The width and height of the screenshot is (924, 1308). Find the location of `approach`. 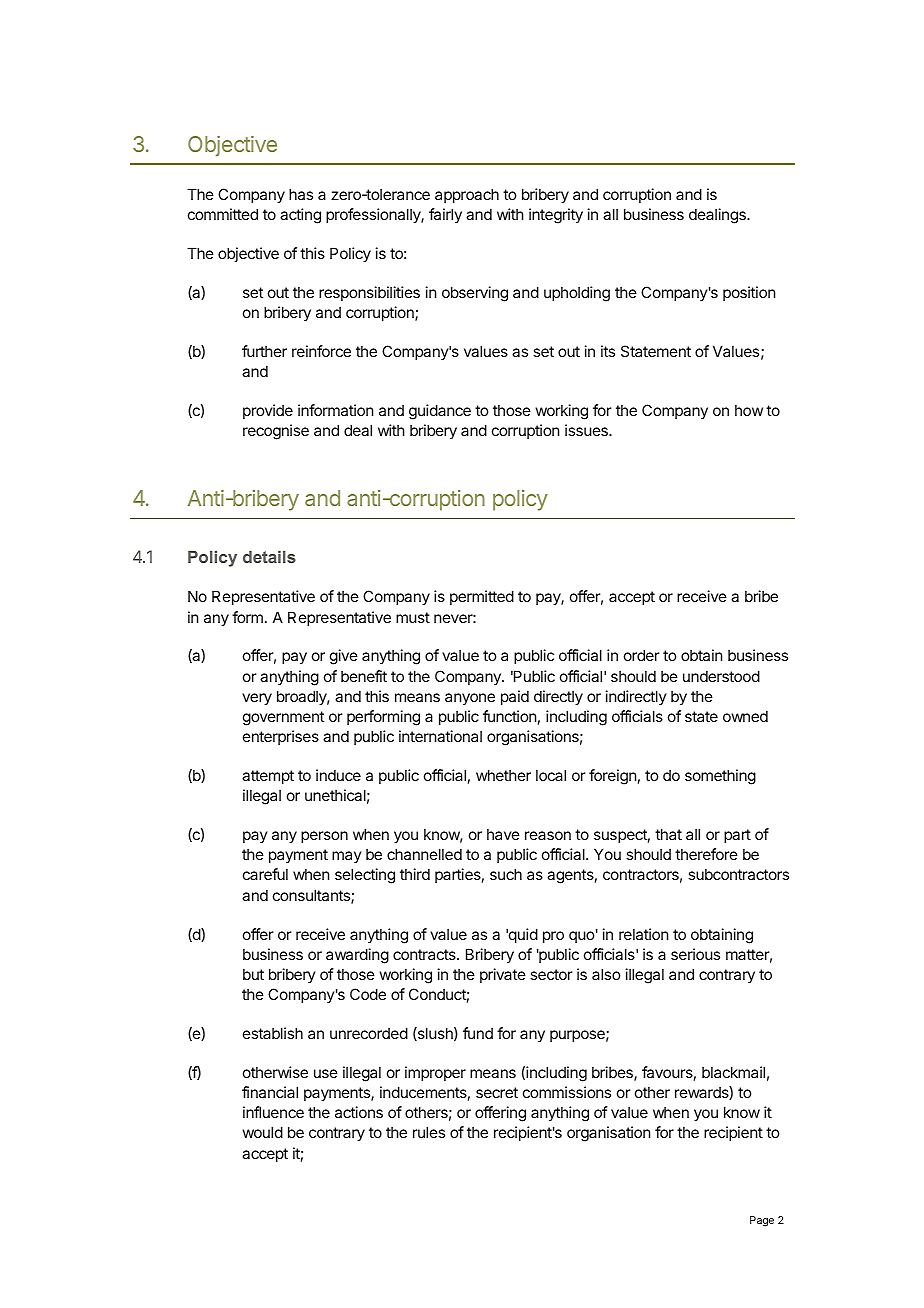

approach is located at coordinates (467, 195).
